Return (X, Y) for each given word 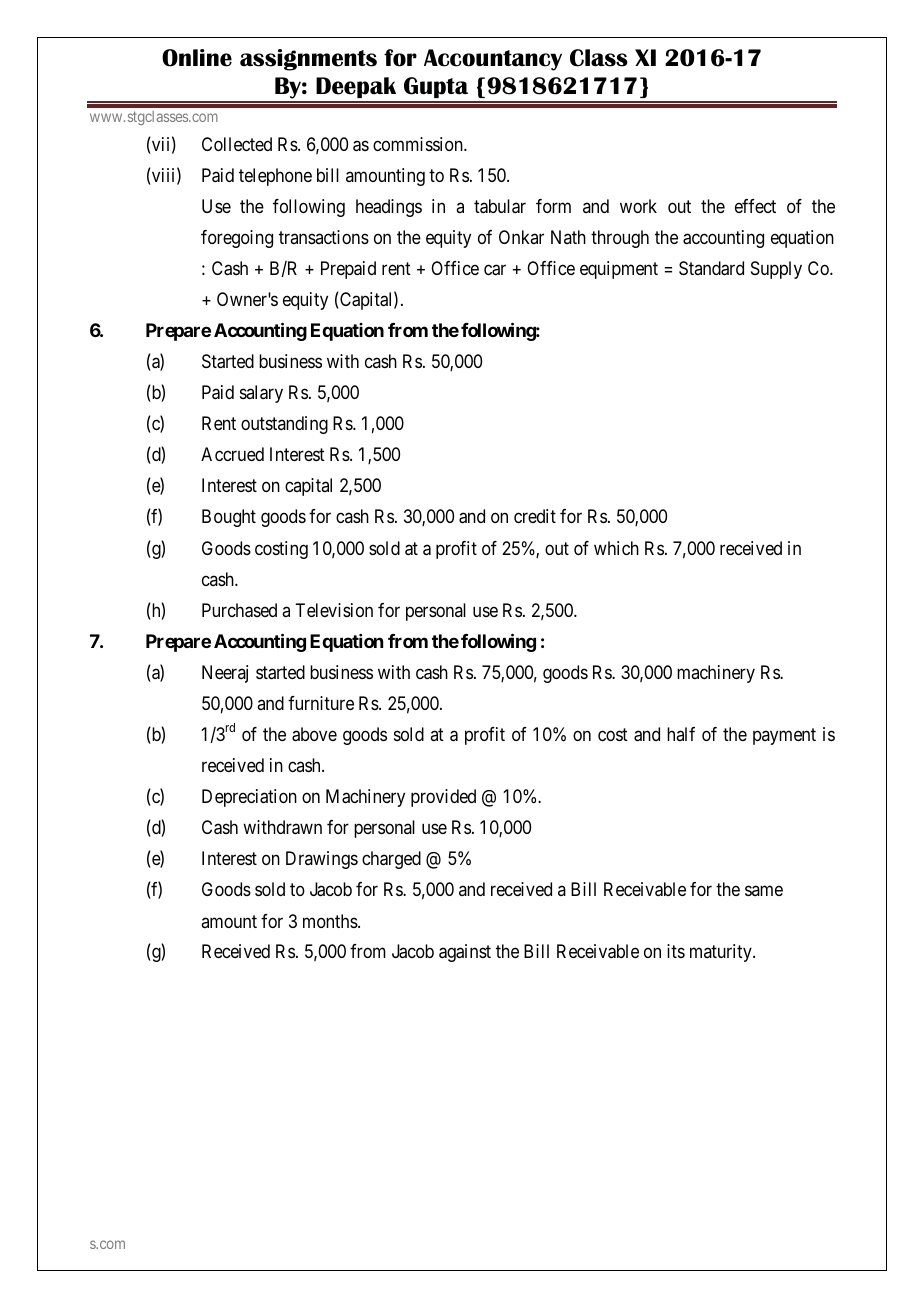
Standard (711, 268)
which (616, 548)
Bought (229, 518)
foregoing (237, 239)
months (331, 921)
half (681, 734)
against (465, 953)
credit (535, 516)
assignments (308, 60)
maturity (722, 953)
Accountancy (493, 60)
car (495, 270)
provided (443, 798)
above (314, 734)
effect (755, 206)
